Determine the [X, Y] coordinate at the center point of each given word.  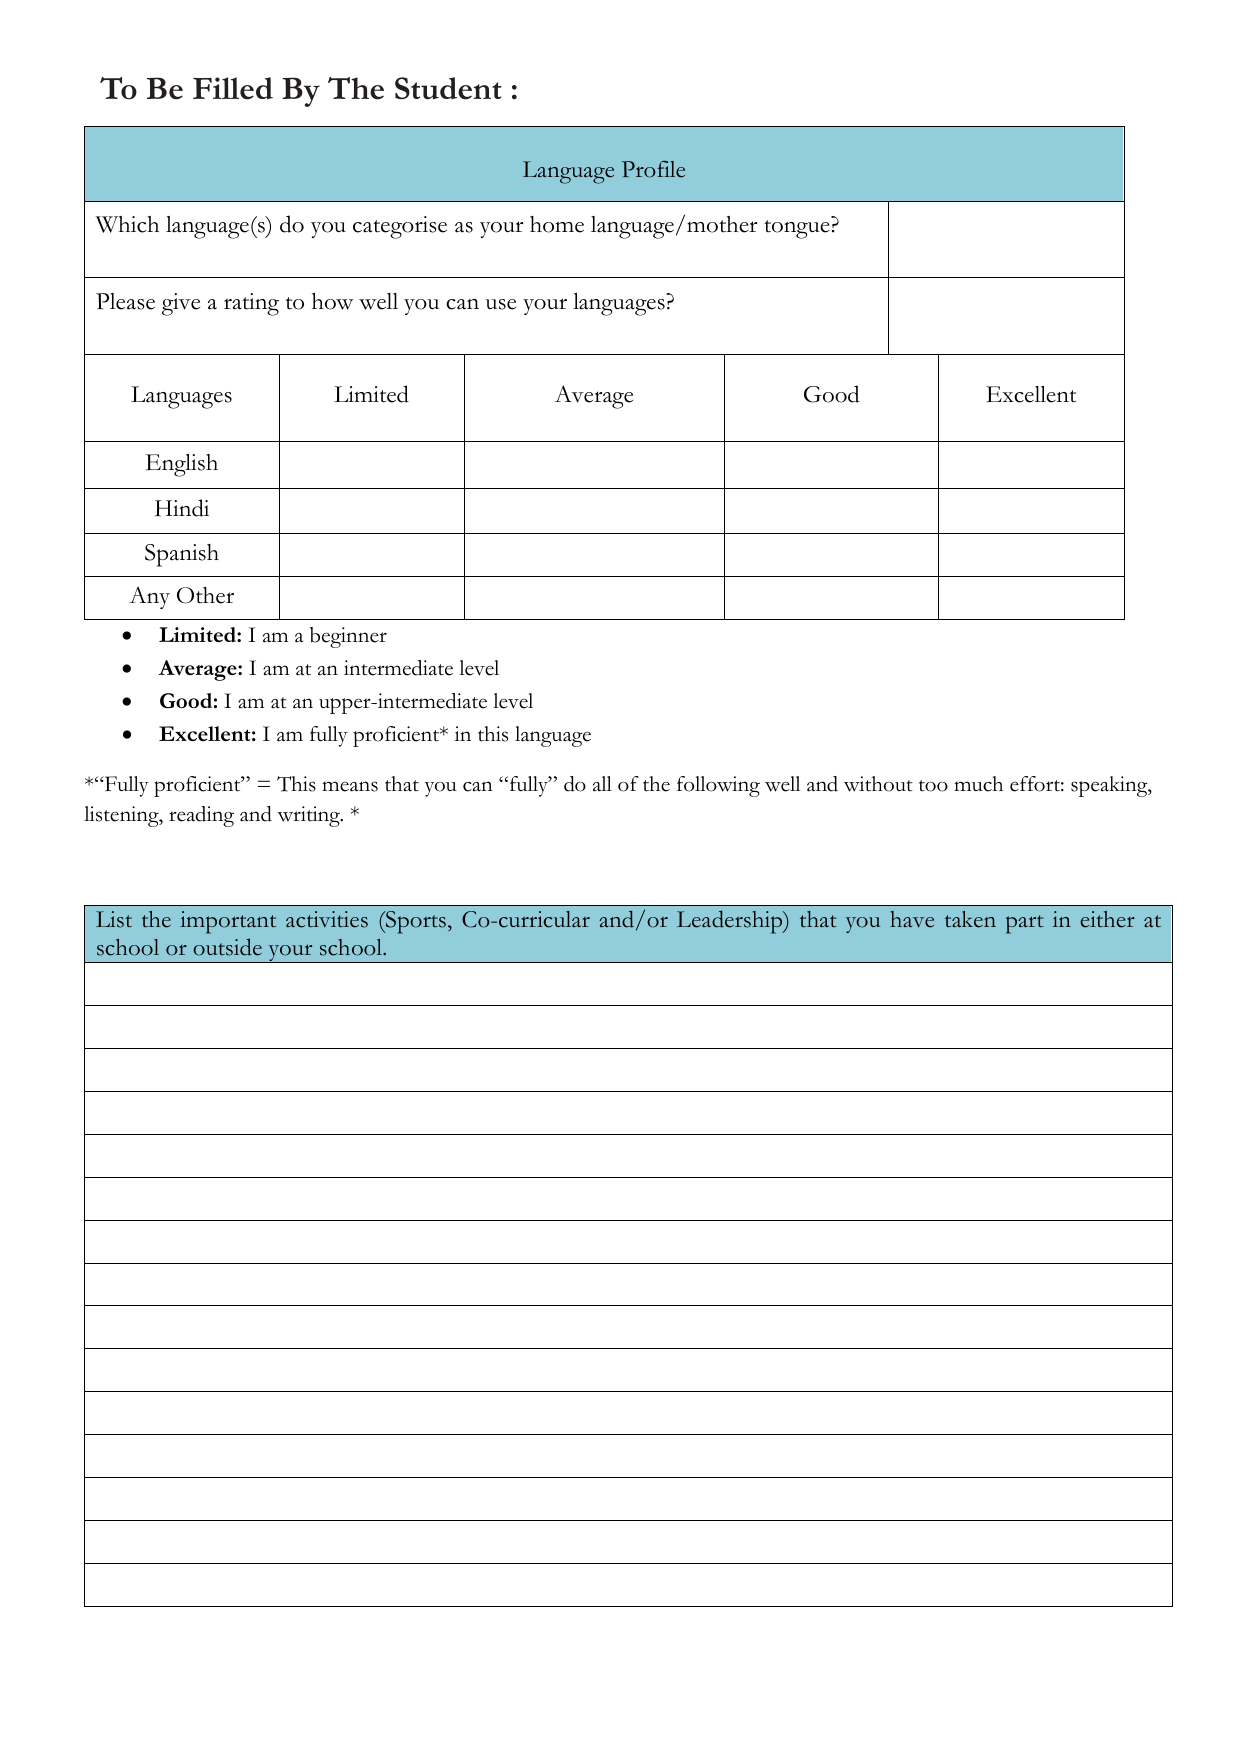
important [228, 922]
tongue [797, 229]
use [501, 304]
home [557, 224]
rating [251, 304]
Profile [653, 169]
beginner [348, 637]
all [602, 784]
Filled [233, 88]
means [350, 786]
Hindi [182, 508]
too [933, 786]
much [978, 784]
